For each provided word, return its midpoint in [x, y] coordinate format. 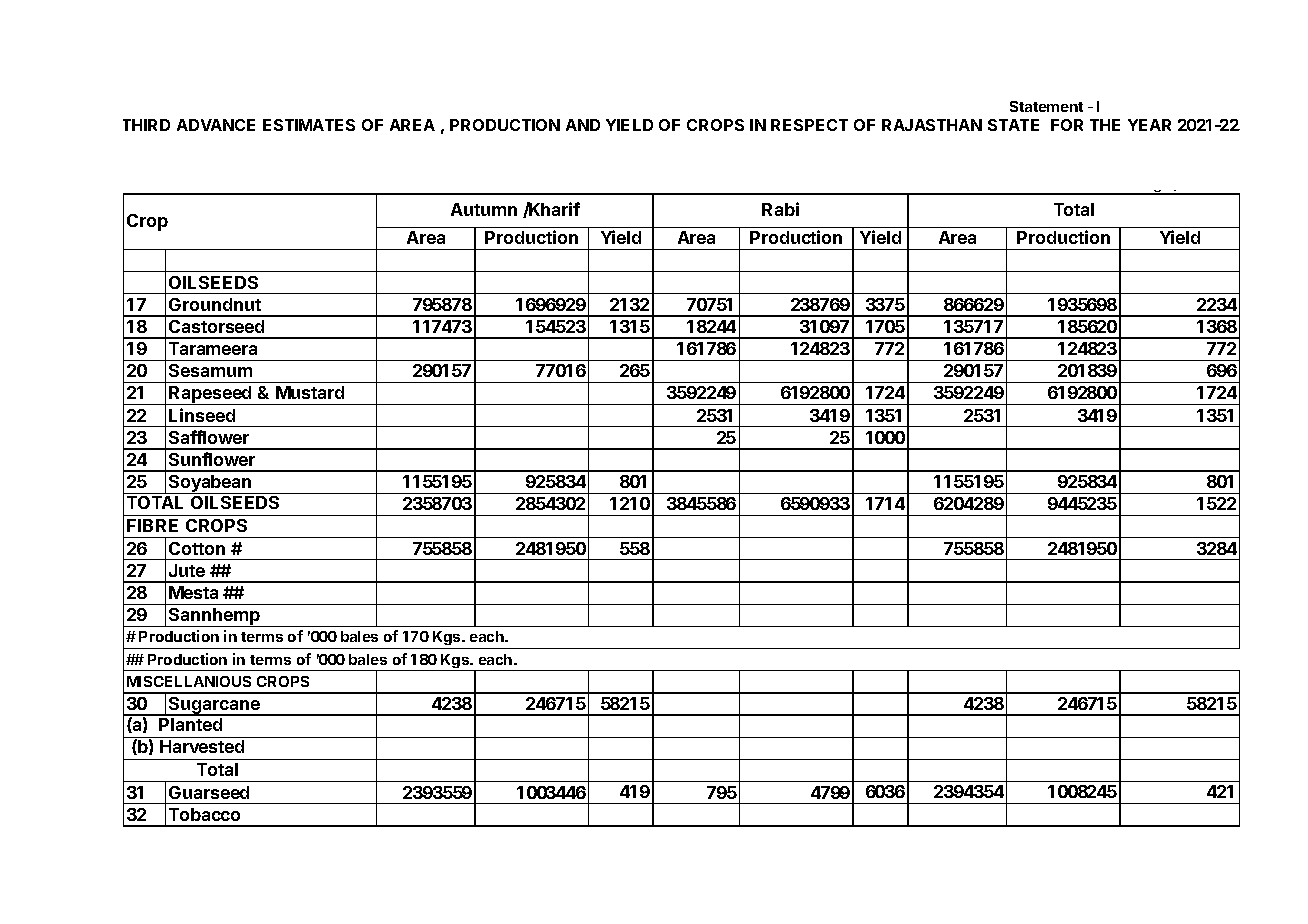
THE [1105, 125]
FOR [1067, 125]
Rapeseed [211, 395]
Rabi [780, 209]
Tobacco [204, 814]
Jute [187, 570]
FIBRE [152, 525]
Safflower [209, 437]
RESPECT [809, 125]
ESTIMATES [309, 125]
